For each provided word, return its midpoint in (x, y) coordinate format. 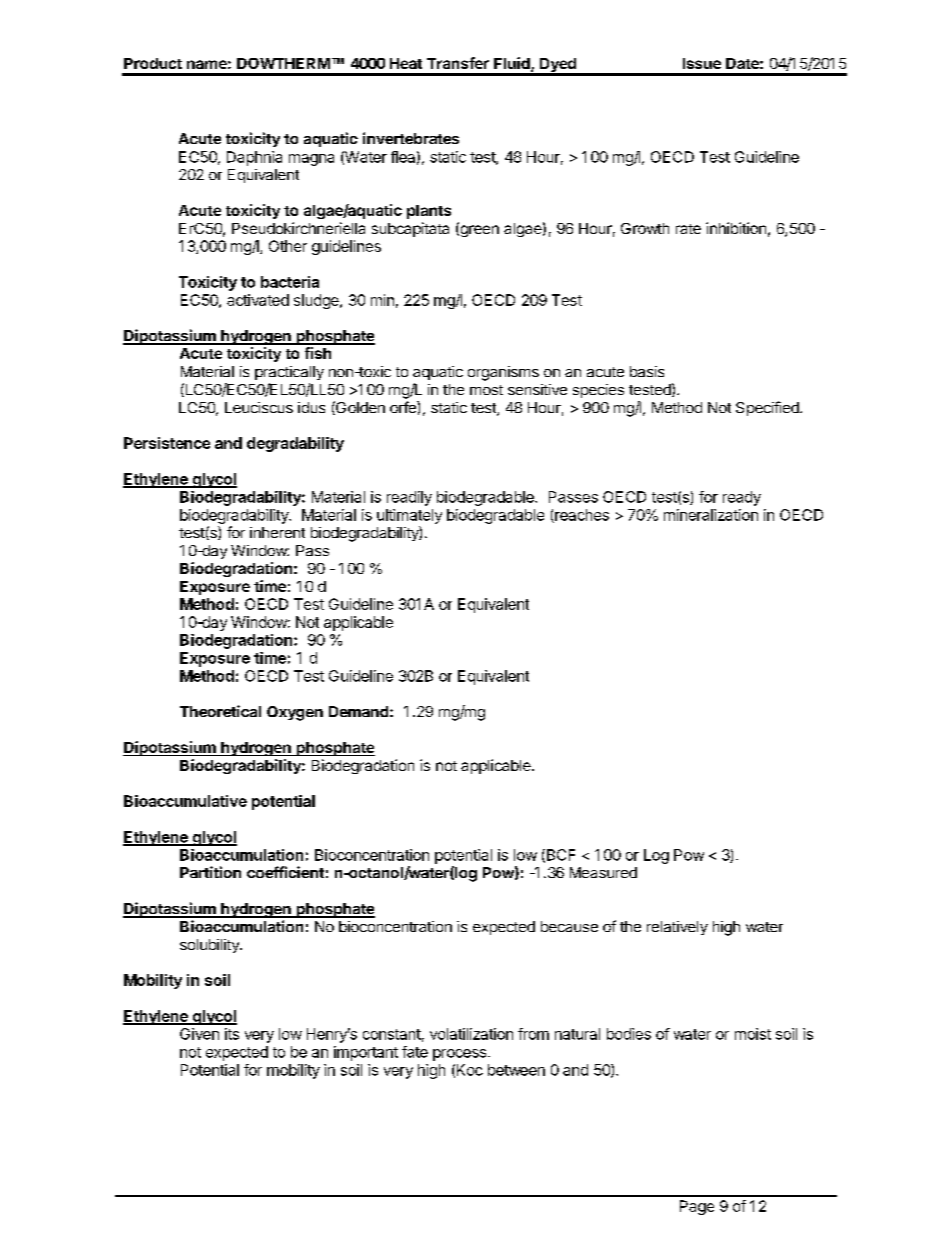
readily (409, 498)
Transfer (458, 63)
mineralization (711, 515)
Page (697, 1207)
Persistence (167, 443)
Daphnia (254, 158)
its (232, 1034)
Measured (603, 872)
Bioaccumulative (185, 801)
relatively (677, 928)
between (516, 1070)
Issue (702, 63)
